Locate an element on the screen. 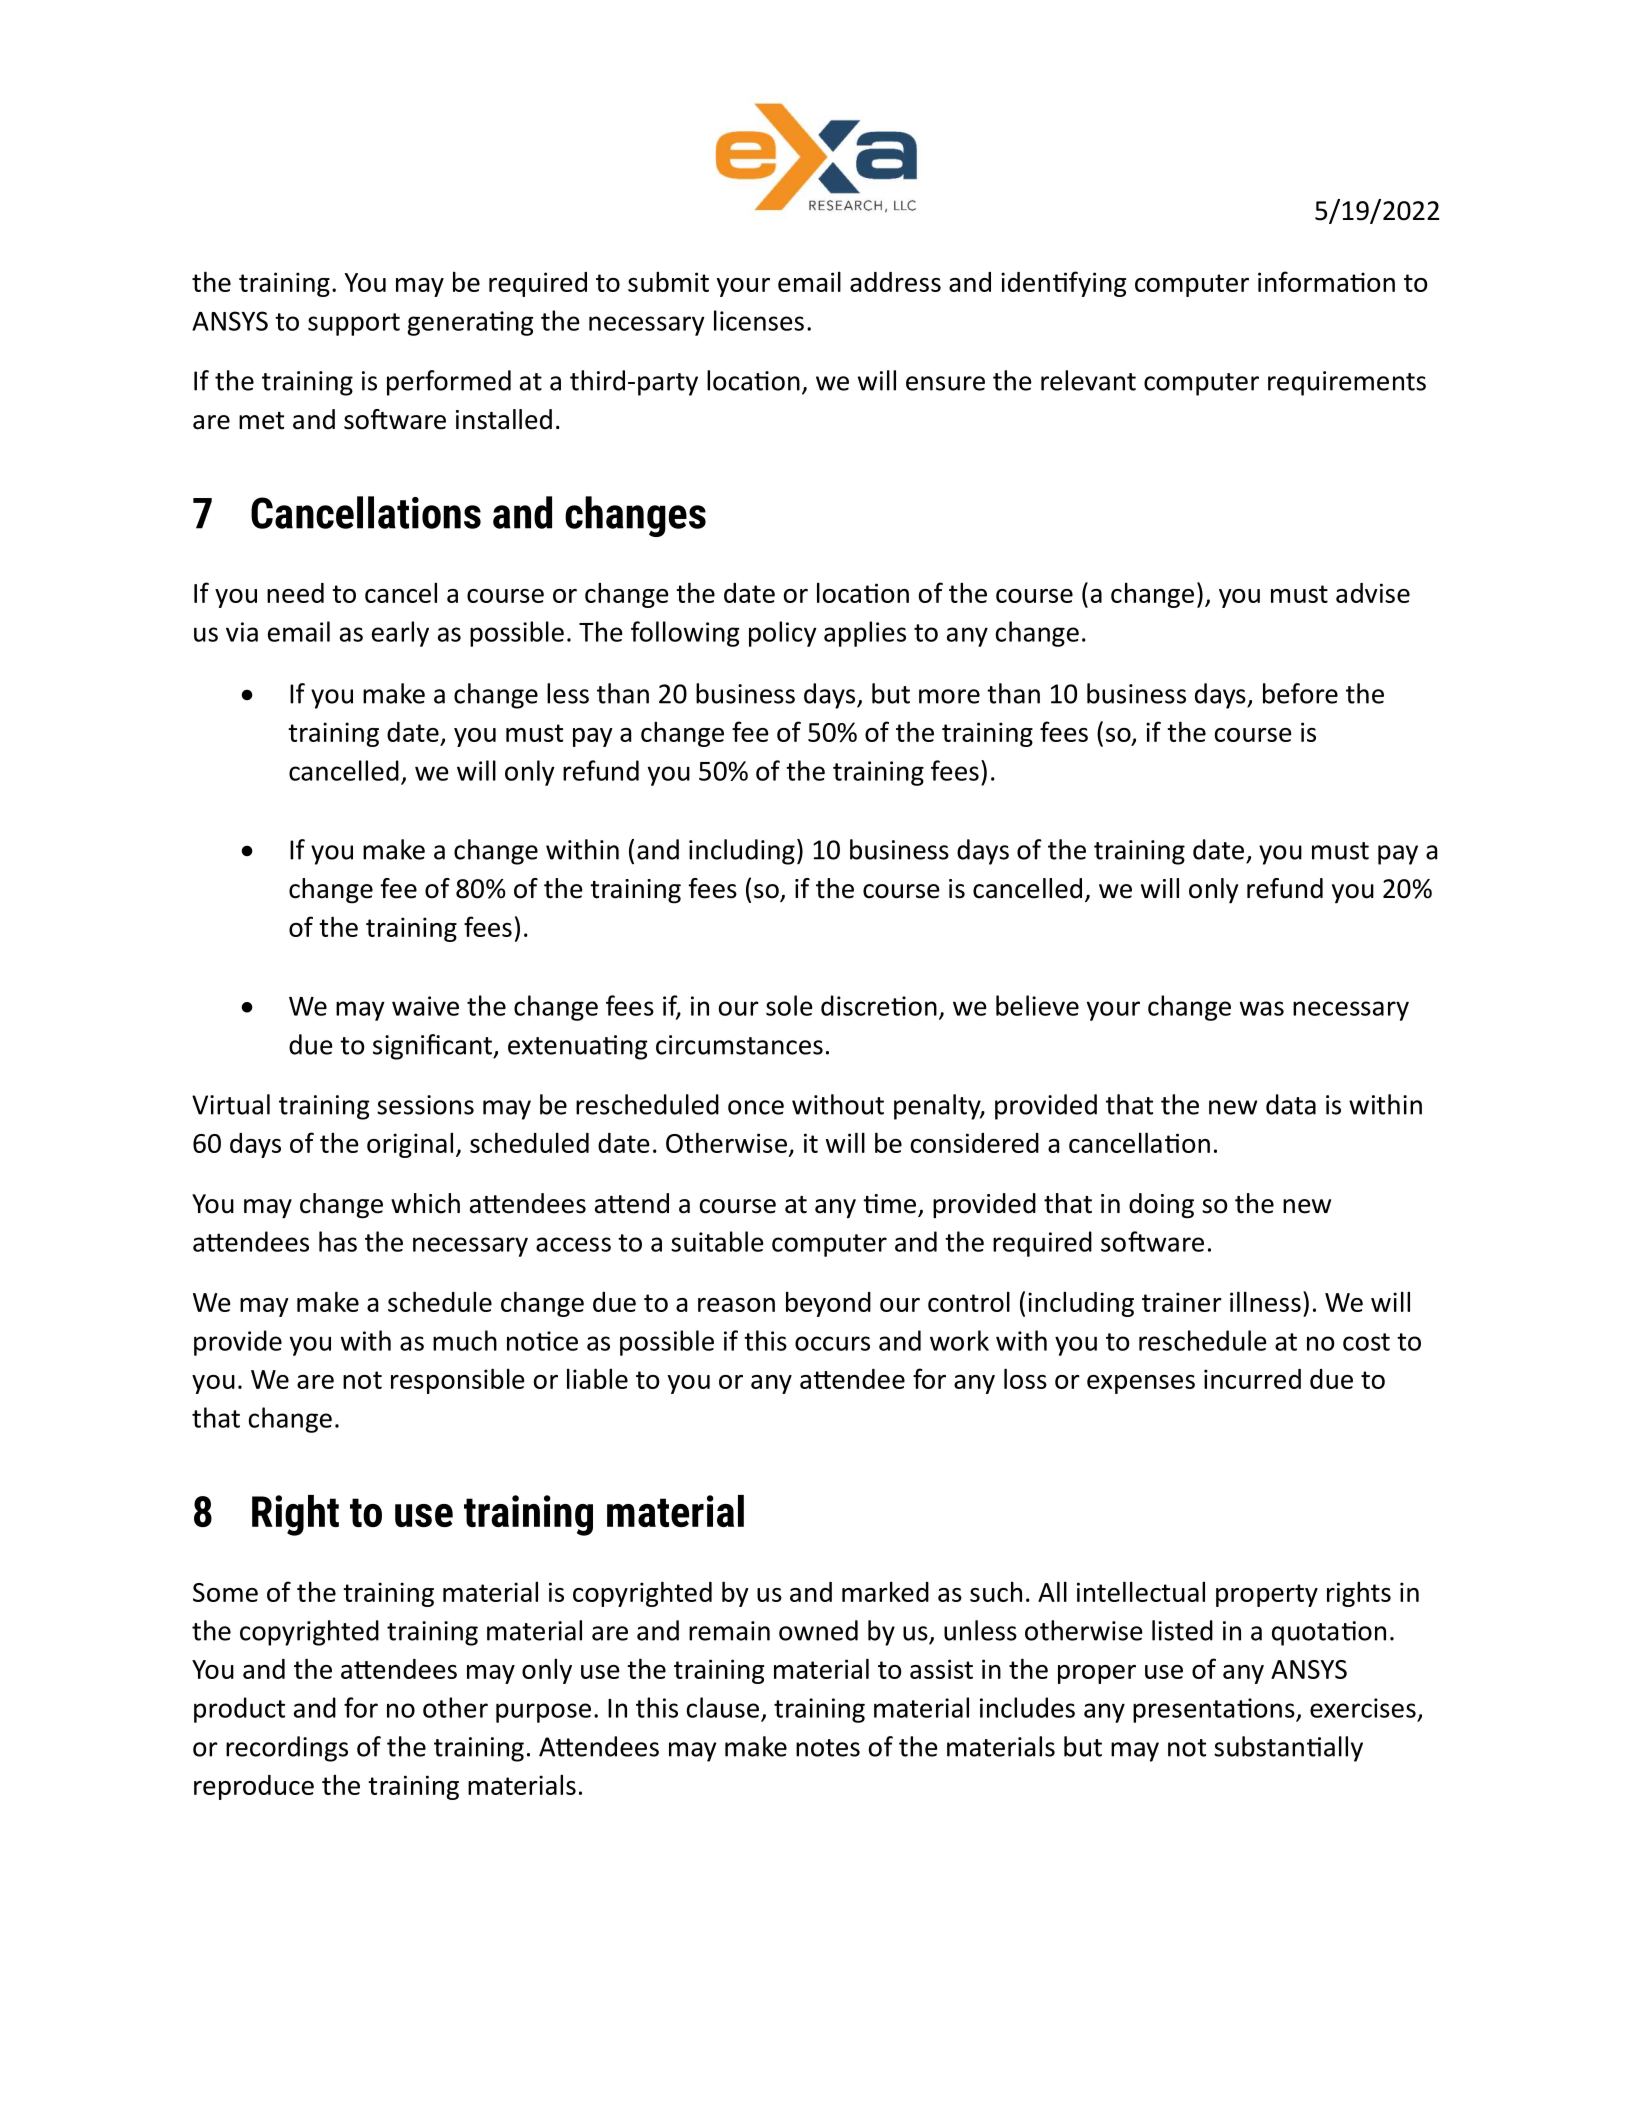  waive is located at coordinates (425, 1006).
